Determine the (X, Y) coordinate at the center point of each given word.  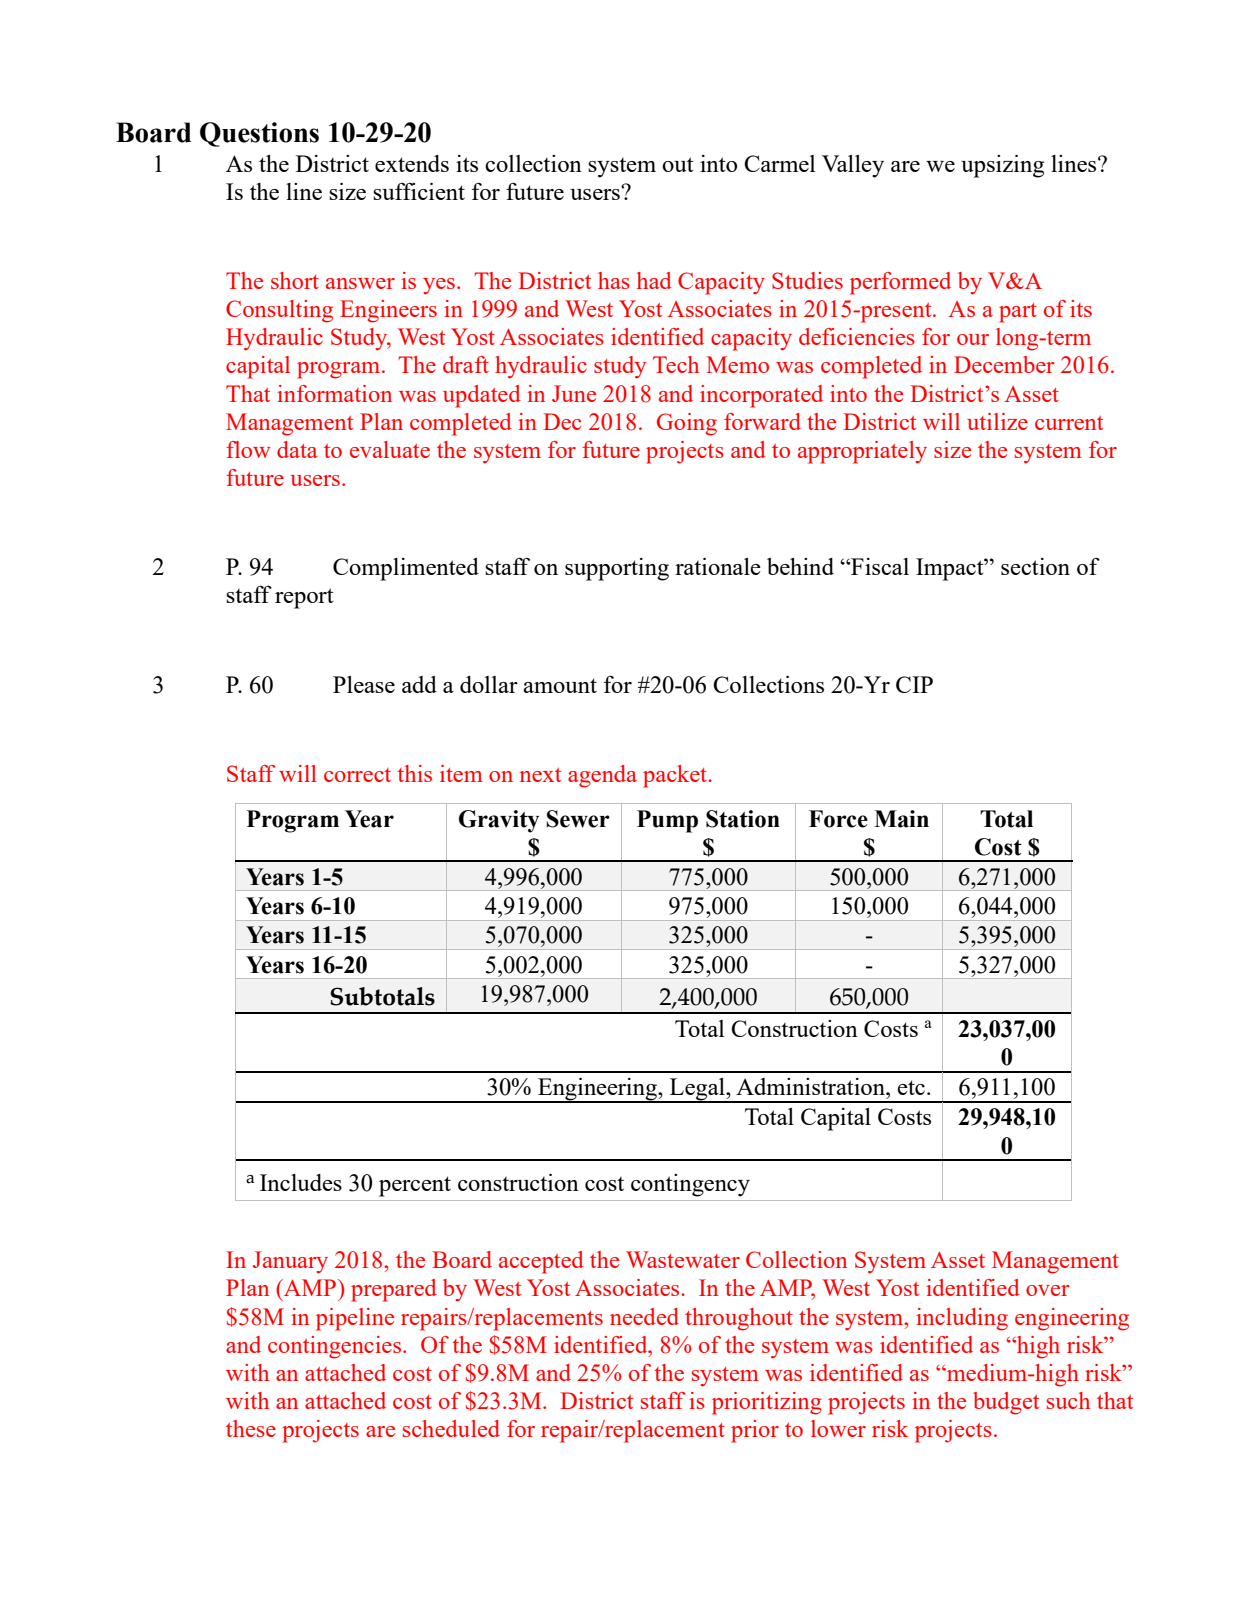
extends (412, 163)
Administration (811, 1086)
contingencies (336, 1347)
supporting (617, 569)
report (304, 598)
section (1035, 566)
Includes (301, 1182)
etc (911, 1087)
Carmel (779, 163)
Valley (853, 166)
